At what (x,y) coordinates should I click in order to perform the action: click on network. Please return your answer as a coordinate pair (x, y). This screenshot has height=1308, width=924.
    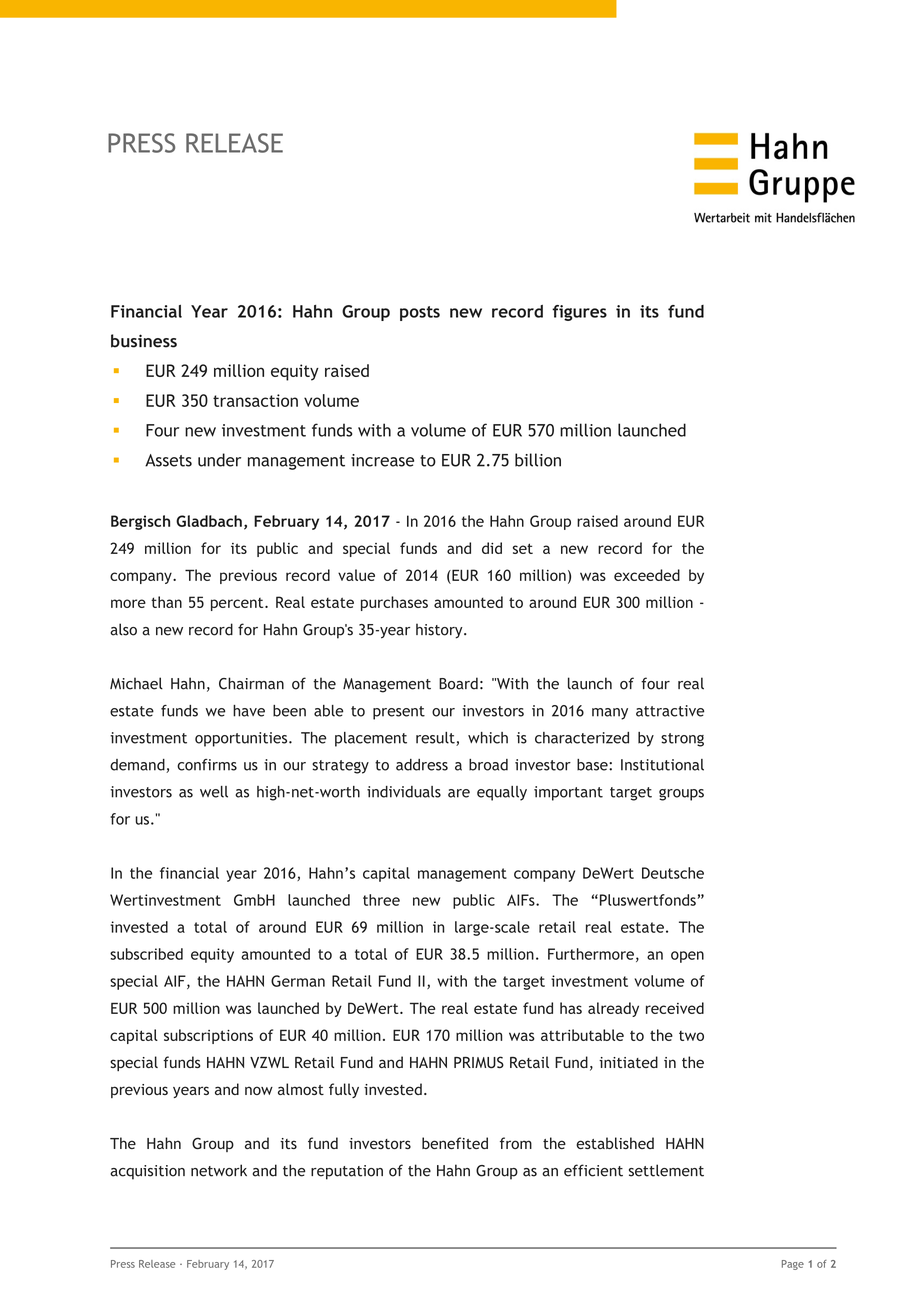
    Looking at the image, I should click on (219, 1170).
